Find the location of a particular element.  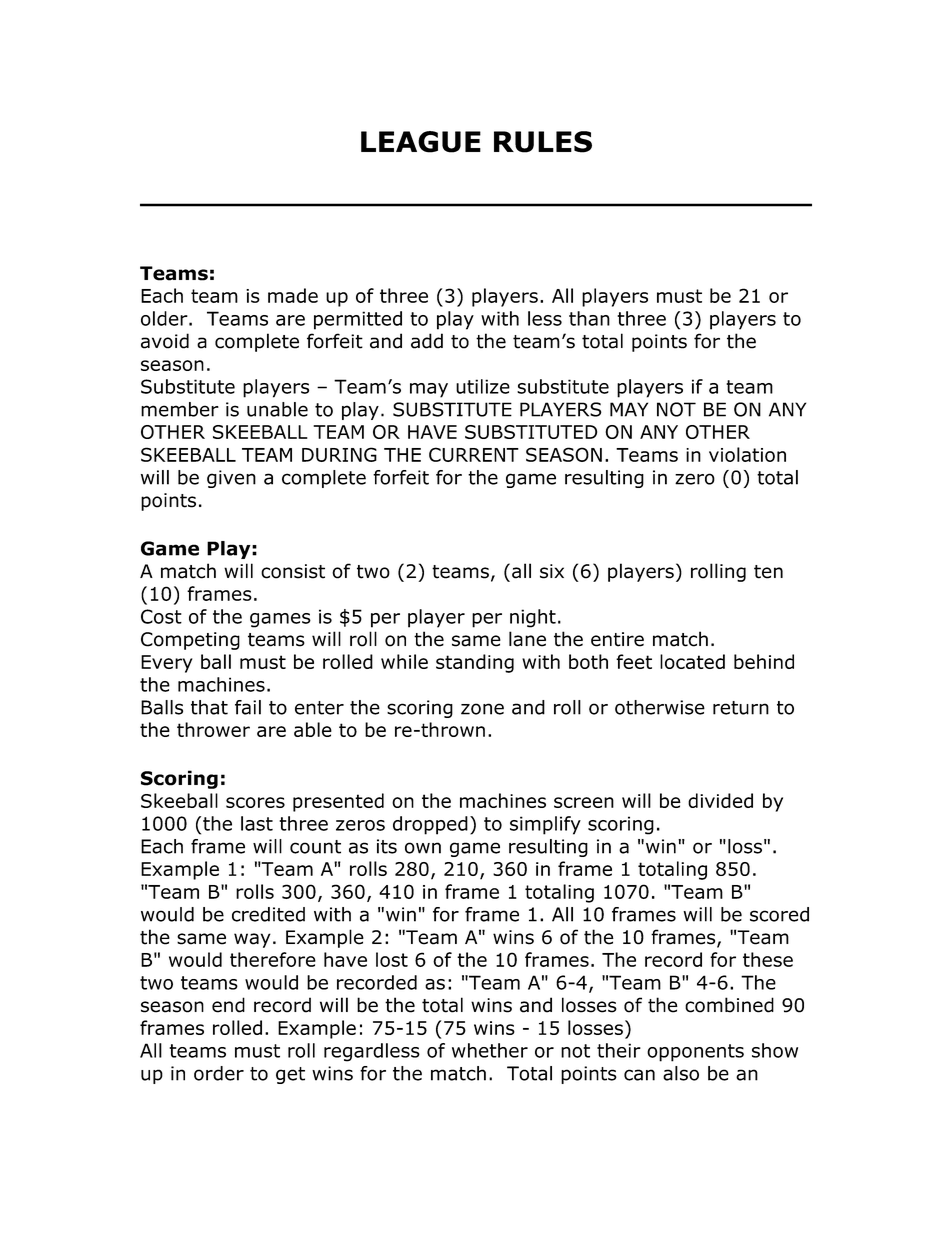

LEAGUE is located at coordinates (421, 142).
